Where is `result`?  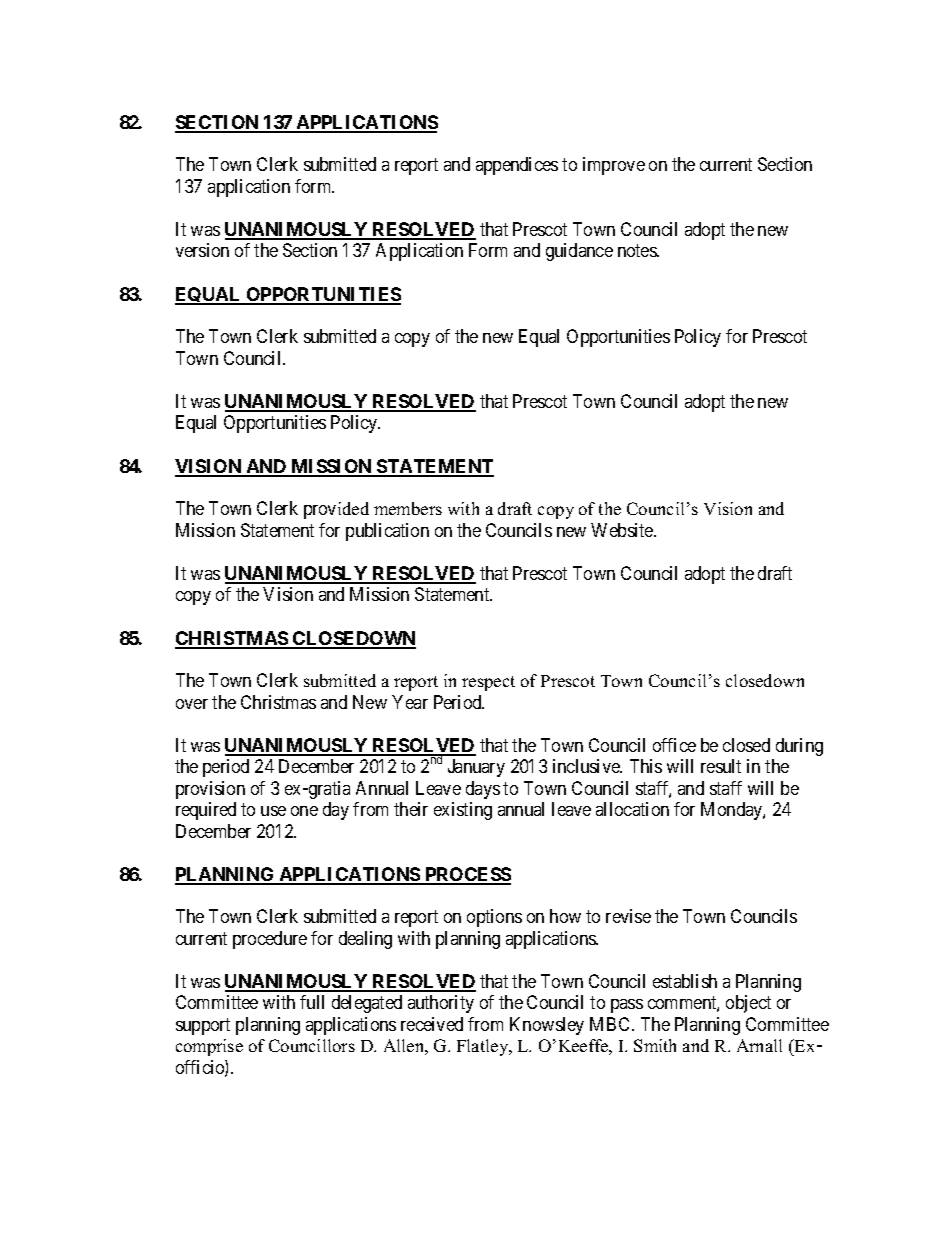 result is located at coordinates (721, 766).
